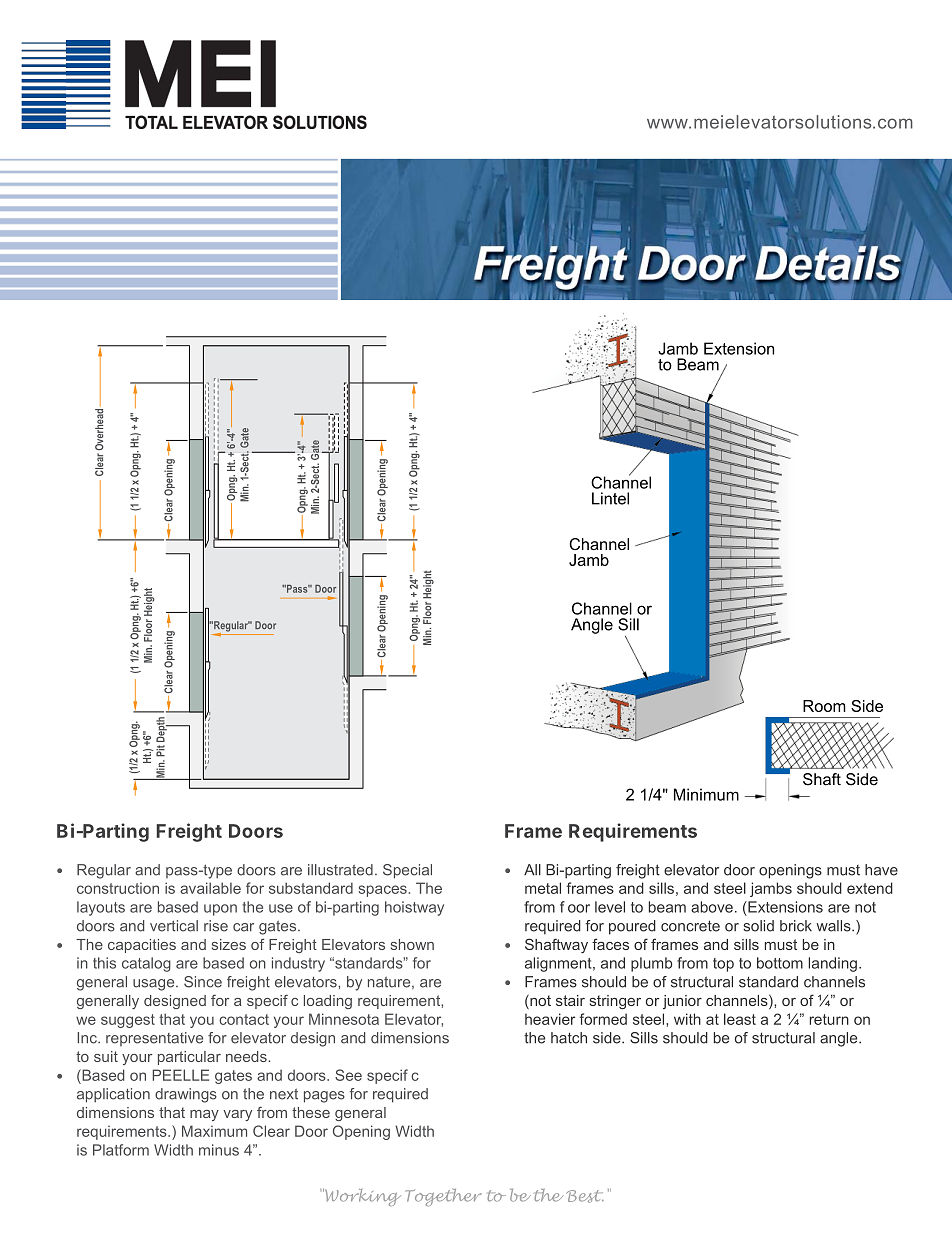 This screenshot has height=1233, width=952. Describe the element at coordinates (840, 1039) in the screenshot. I see `angle` at that location.
